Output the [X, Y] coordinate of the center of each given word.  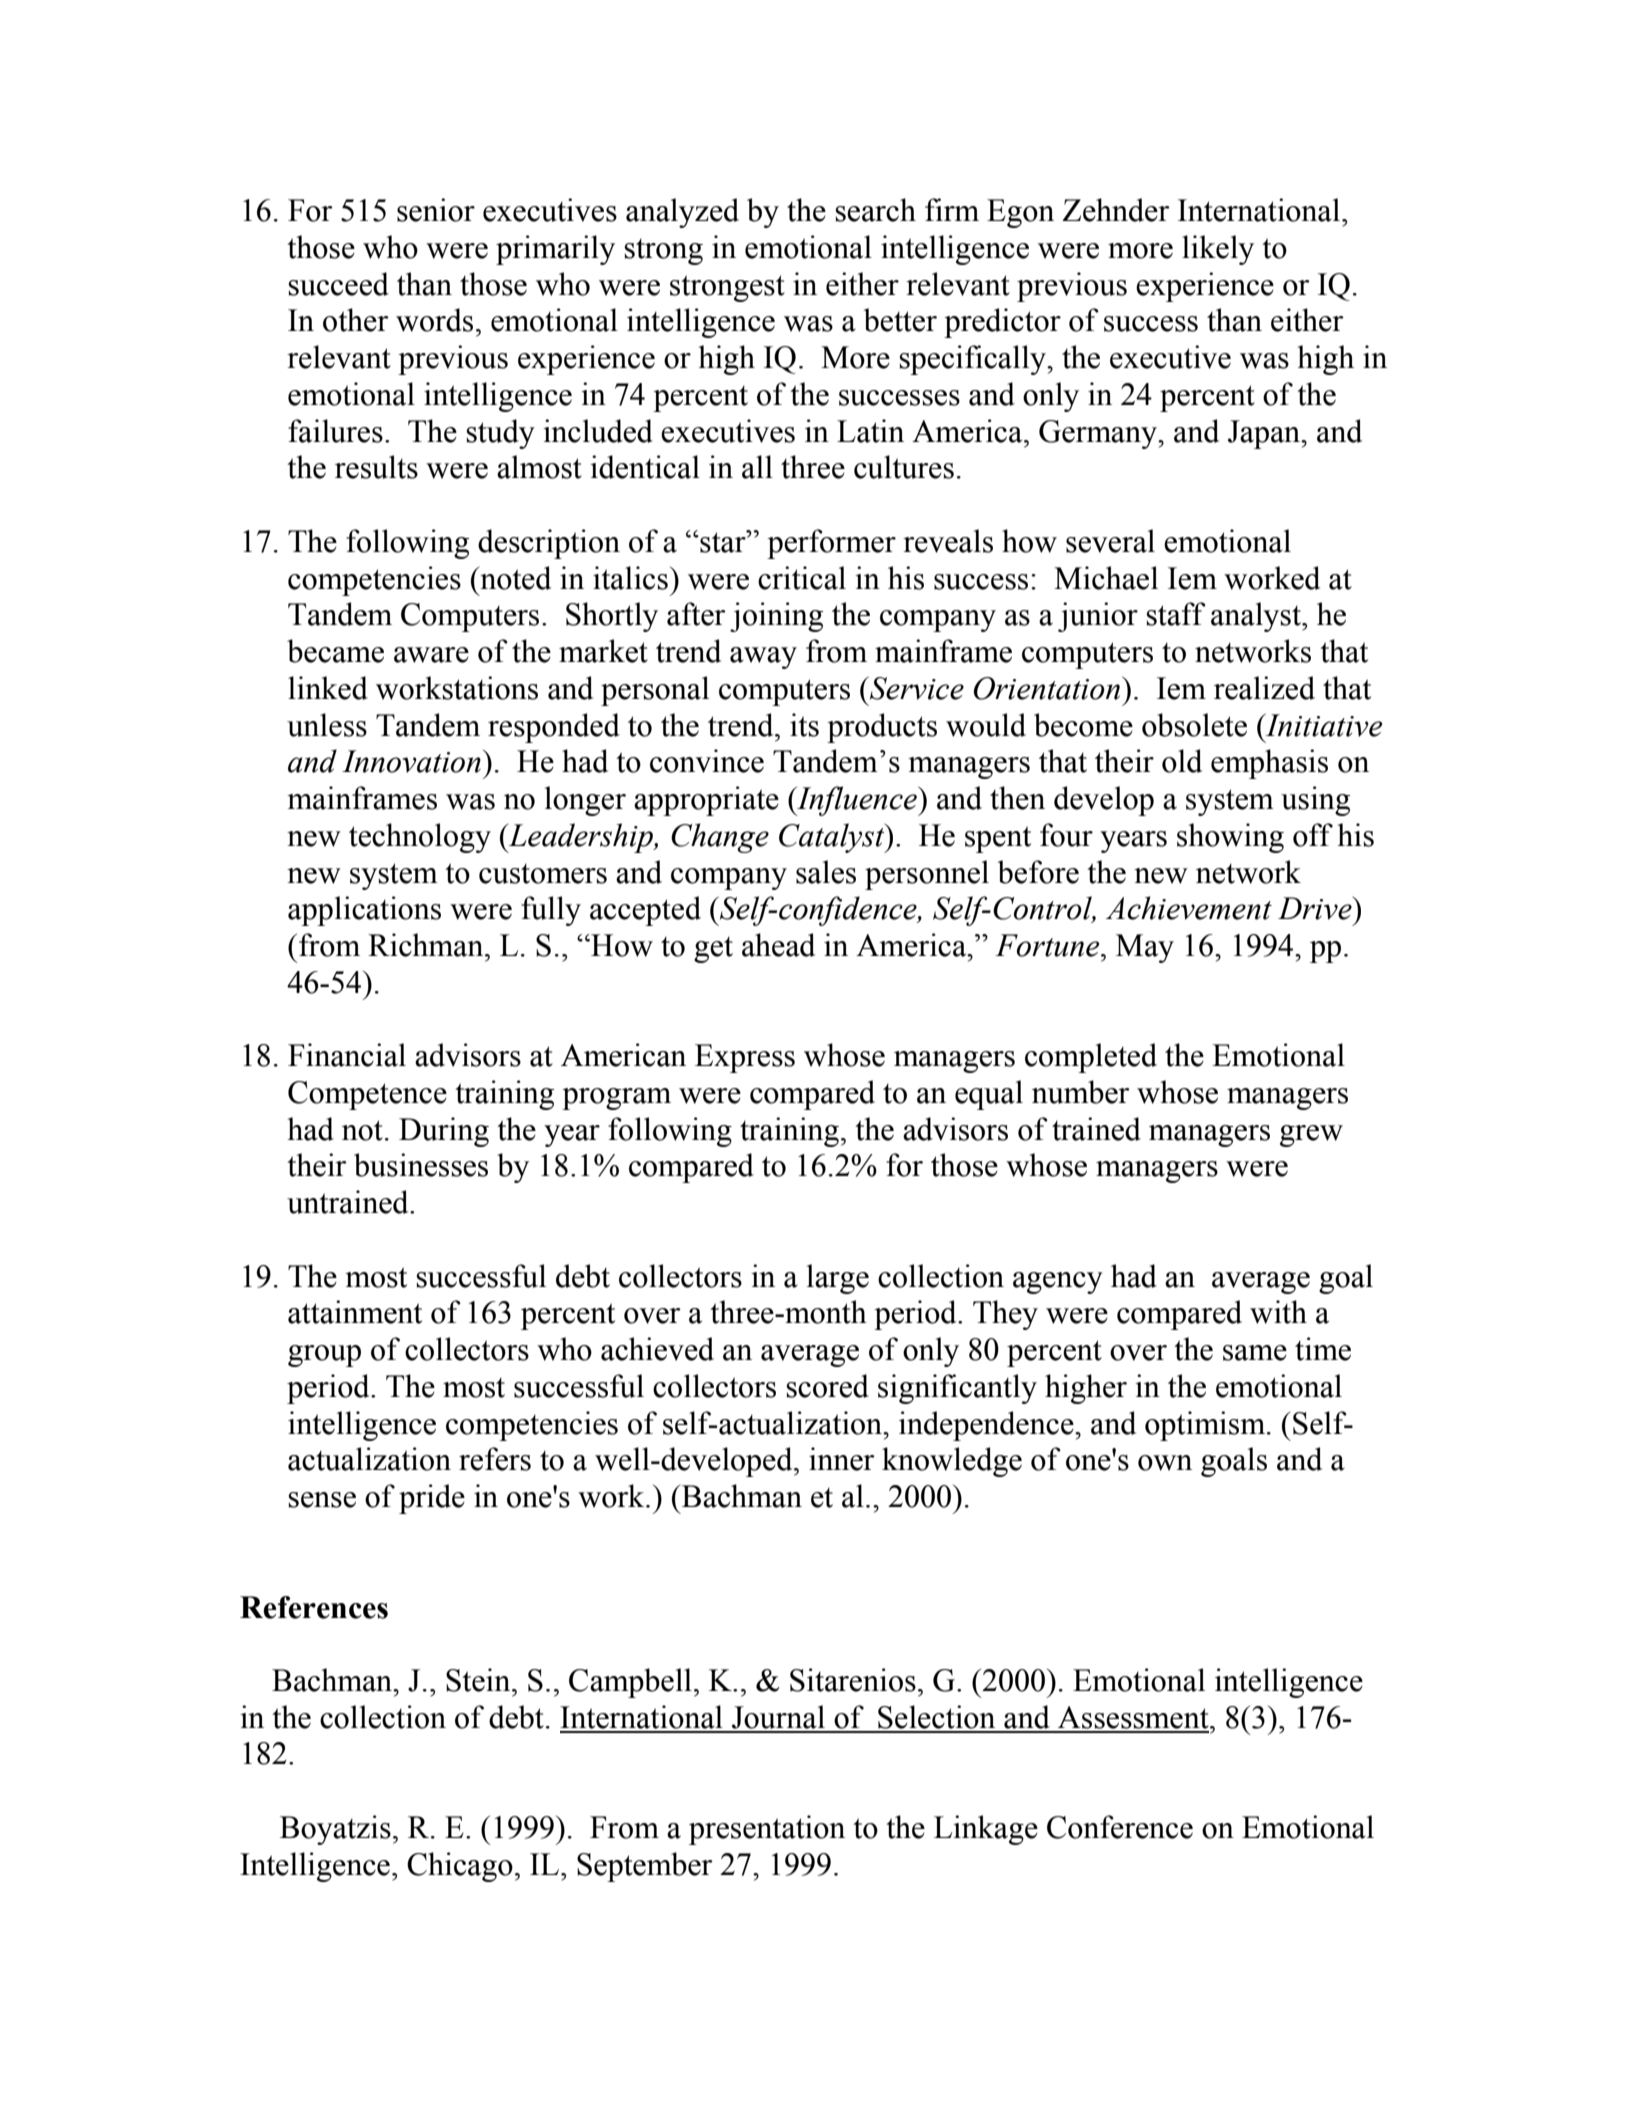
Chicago [460, 1867]
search [875, 210]
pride [432, 1499]
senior [436, 210]
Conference [1120, 1827]
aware [431, 655]
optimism [1206, 1426]
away [763, 658]
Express [745, 1058]
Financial [347, 1055]
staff [1176, 614]
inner [842, 1459]
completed [1091, 1058]
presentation [767, 1830]
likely [1218, 250]
